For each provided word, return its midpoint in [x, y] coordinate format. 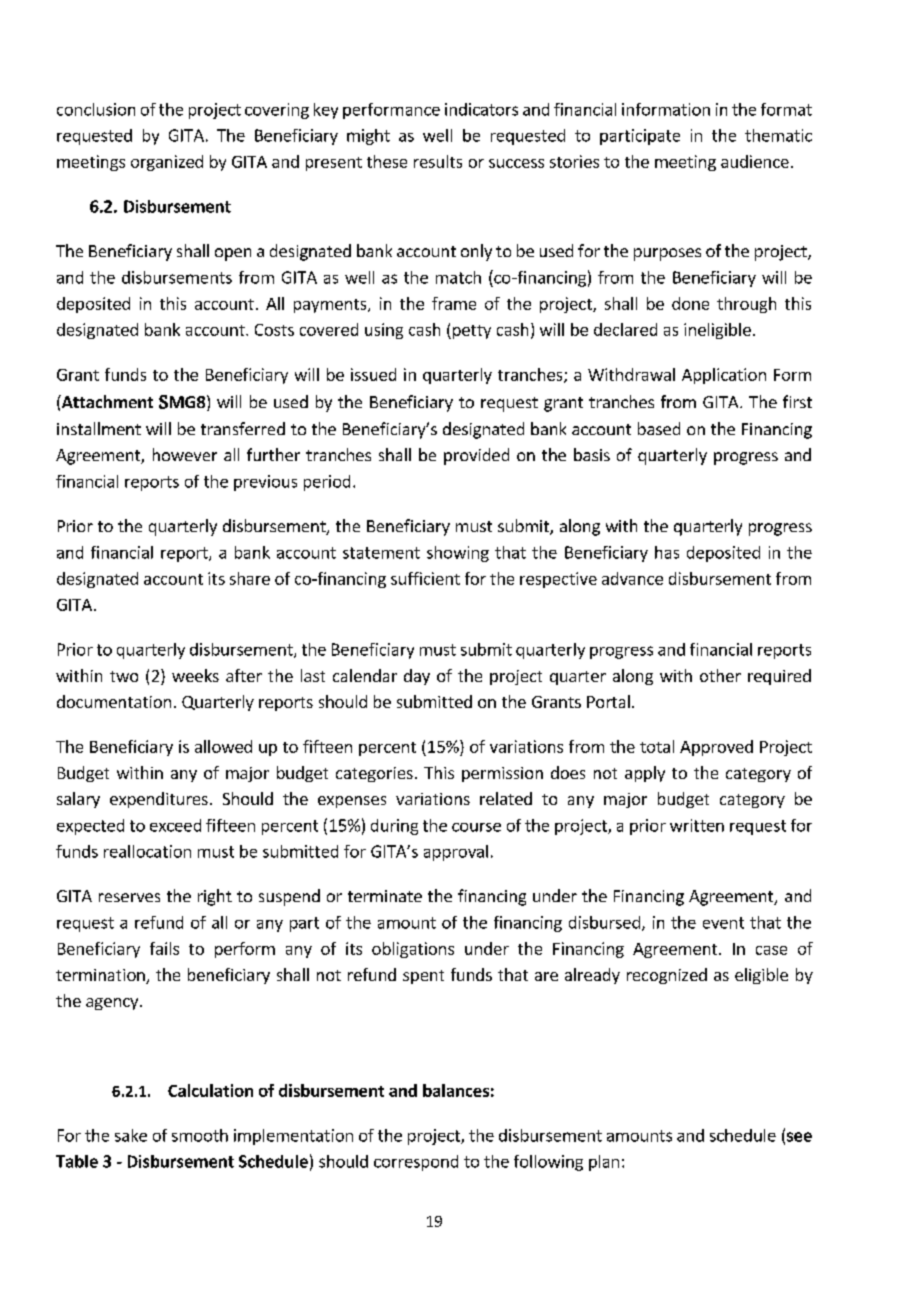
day [417, 677]
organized [167, 163]
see [799, 1137]
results [438, 161]
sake [131, 1135]
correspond [416, 1163]
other [720, 675]
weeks [195, 675]
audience [755, 161]
